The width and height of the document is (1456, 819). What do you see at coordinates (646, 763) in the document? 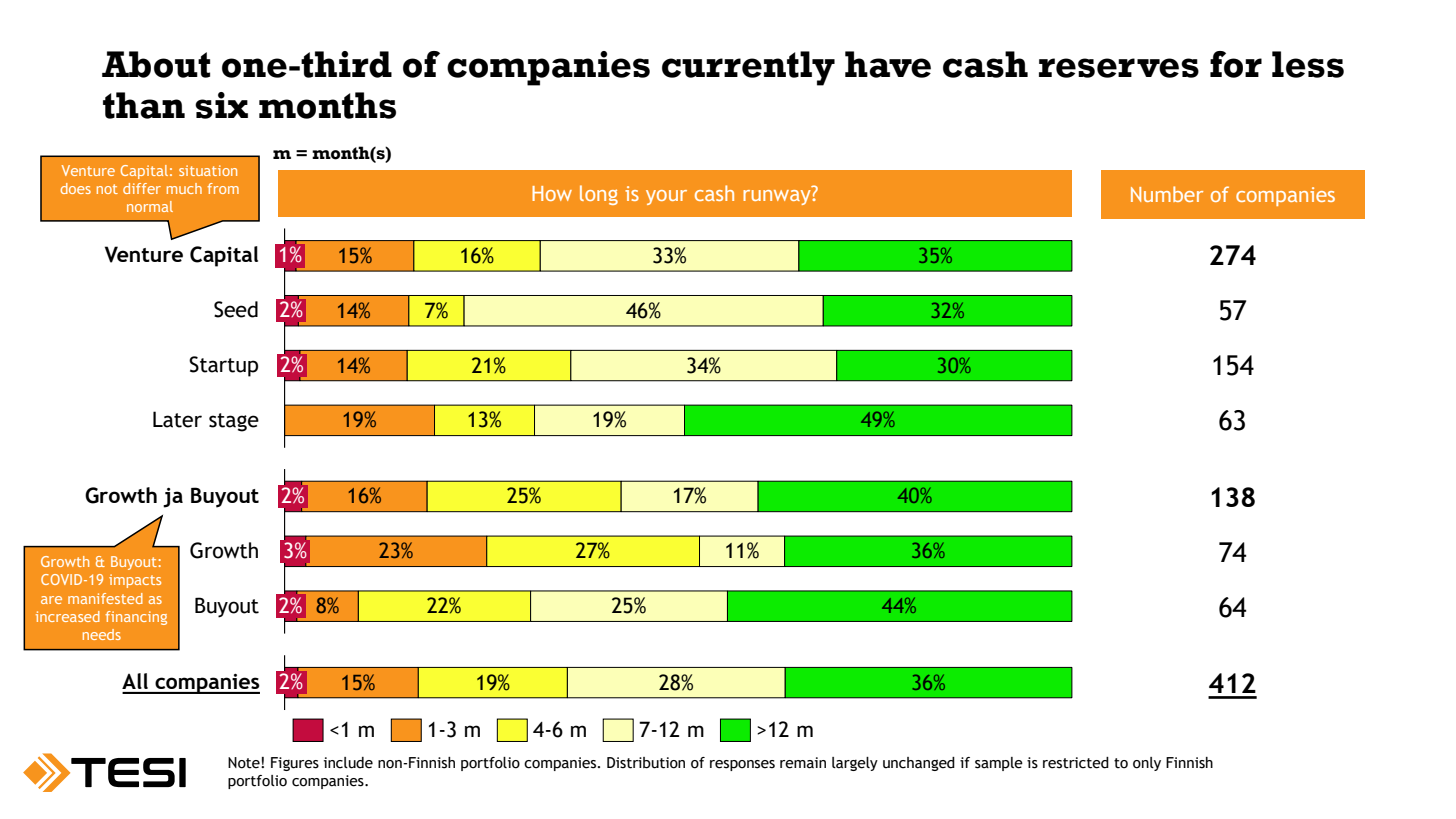
I see `Distribution` at bounding box center [646, 763].
